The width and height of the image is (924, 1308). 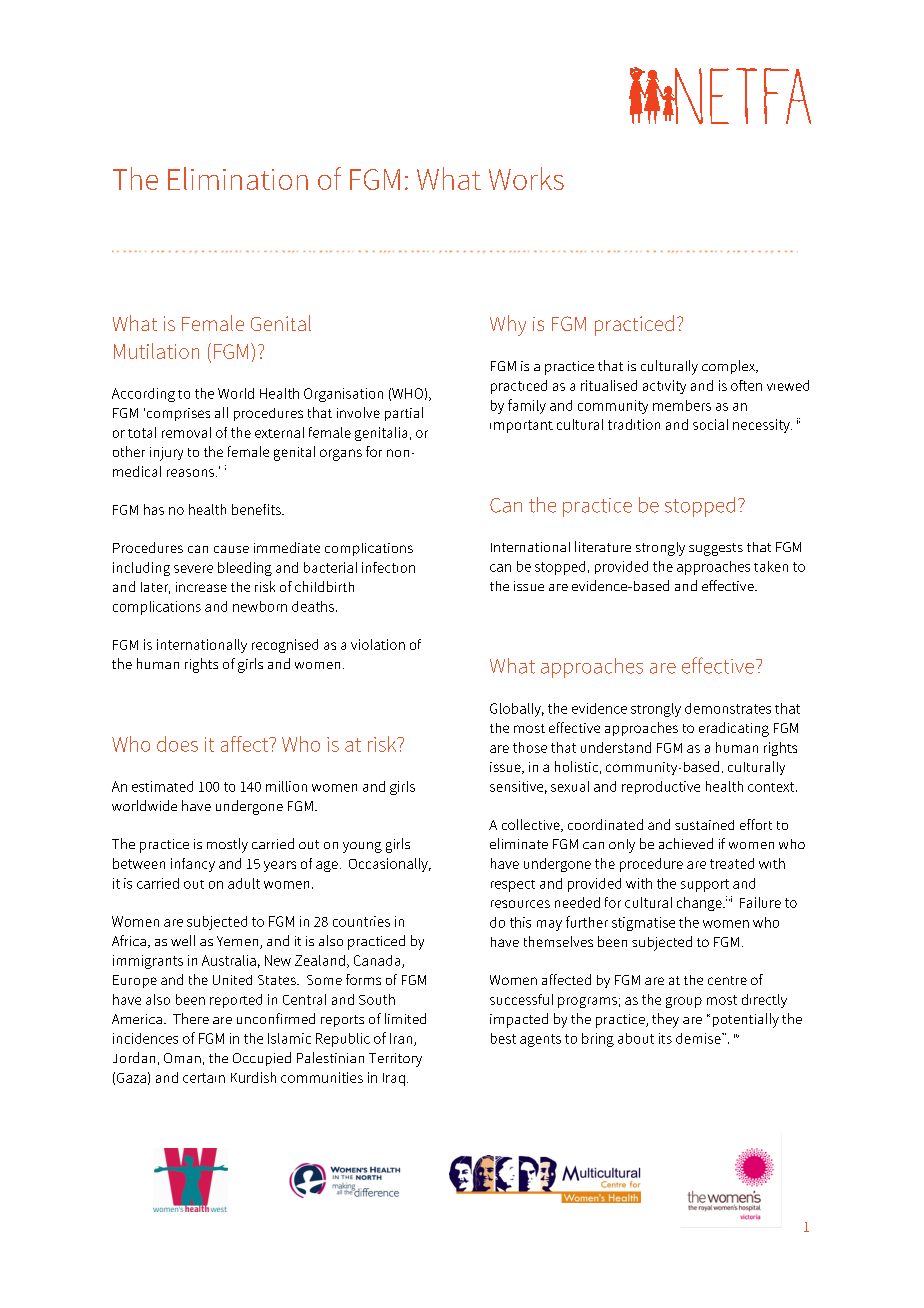 What do you see at coordinates (404, 414) in the image?
I see `partial` at bounding box center [404, 414].
